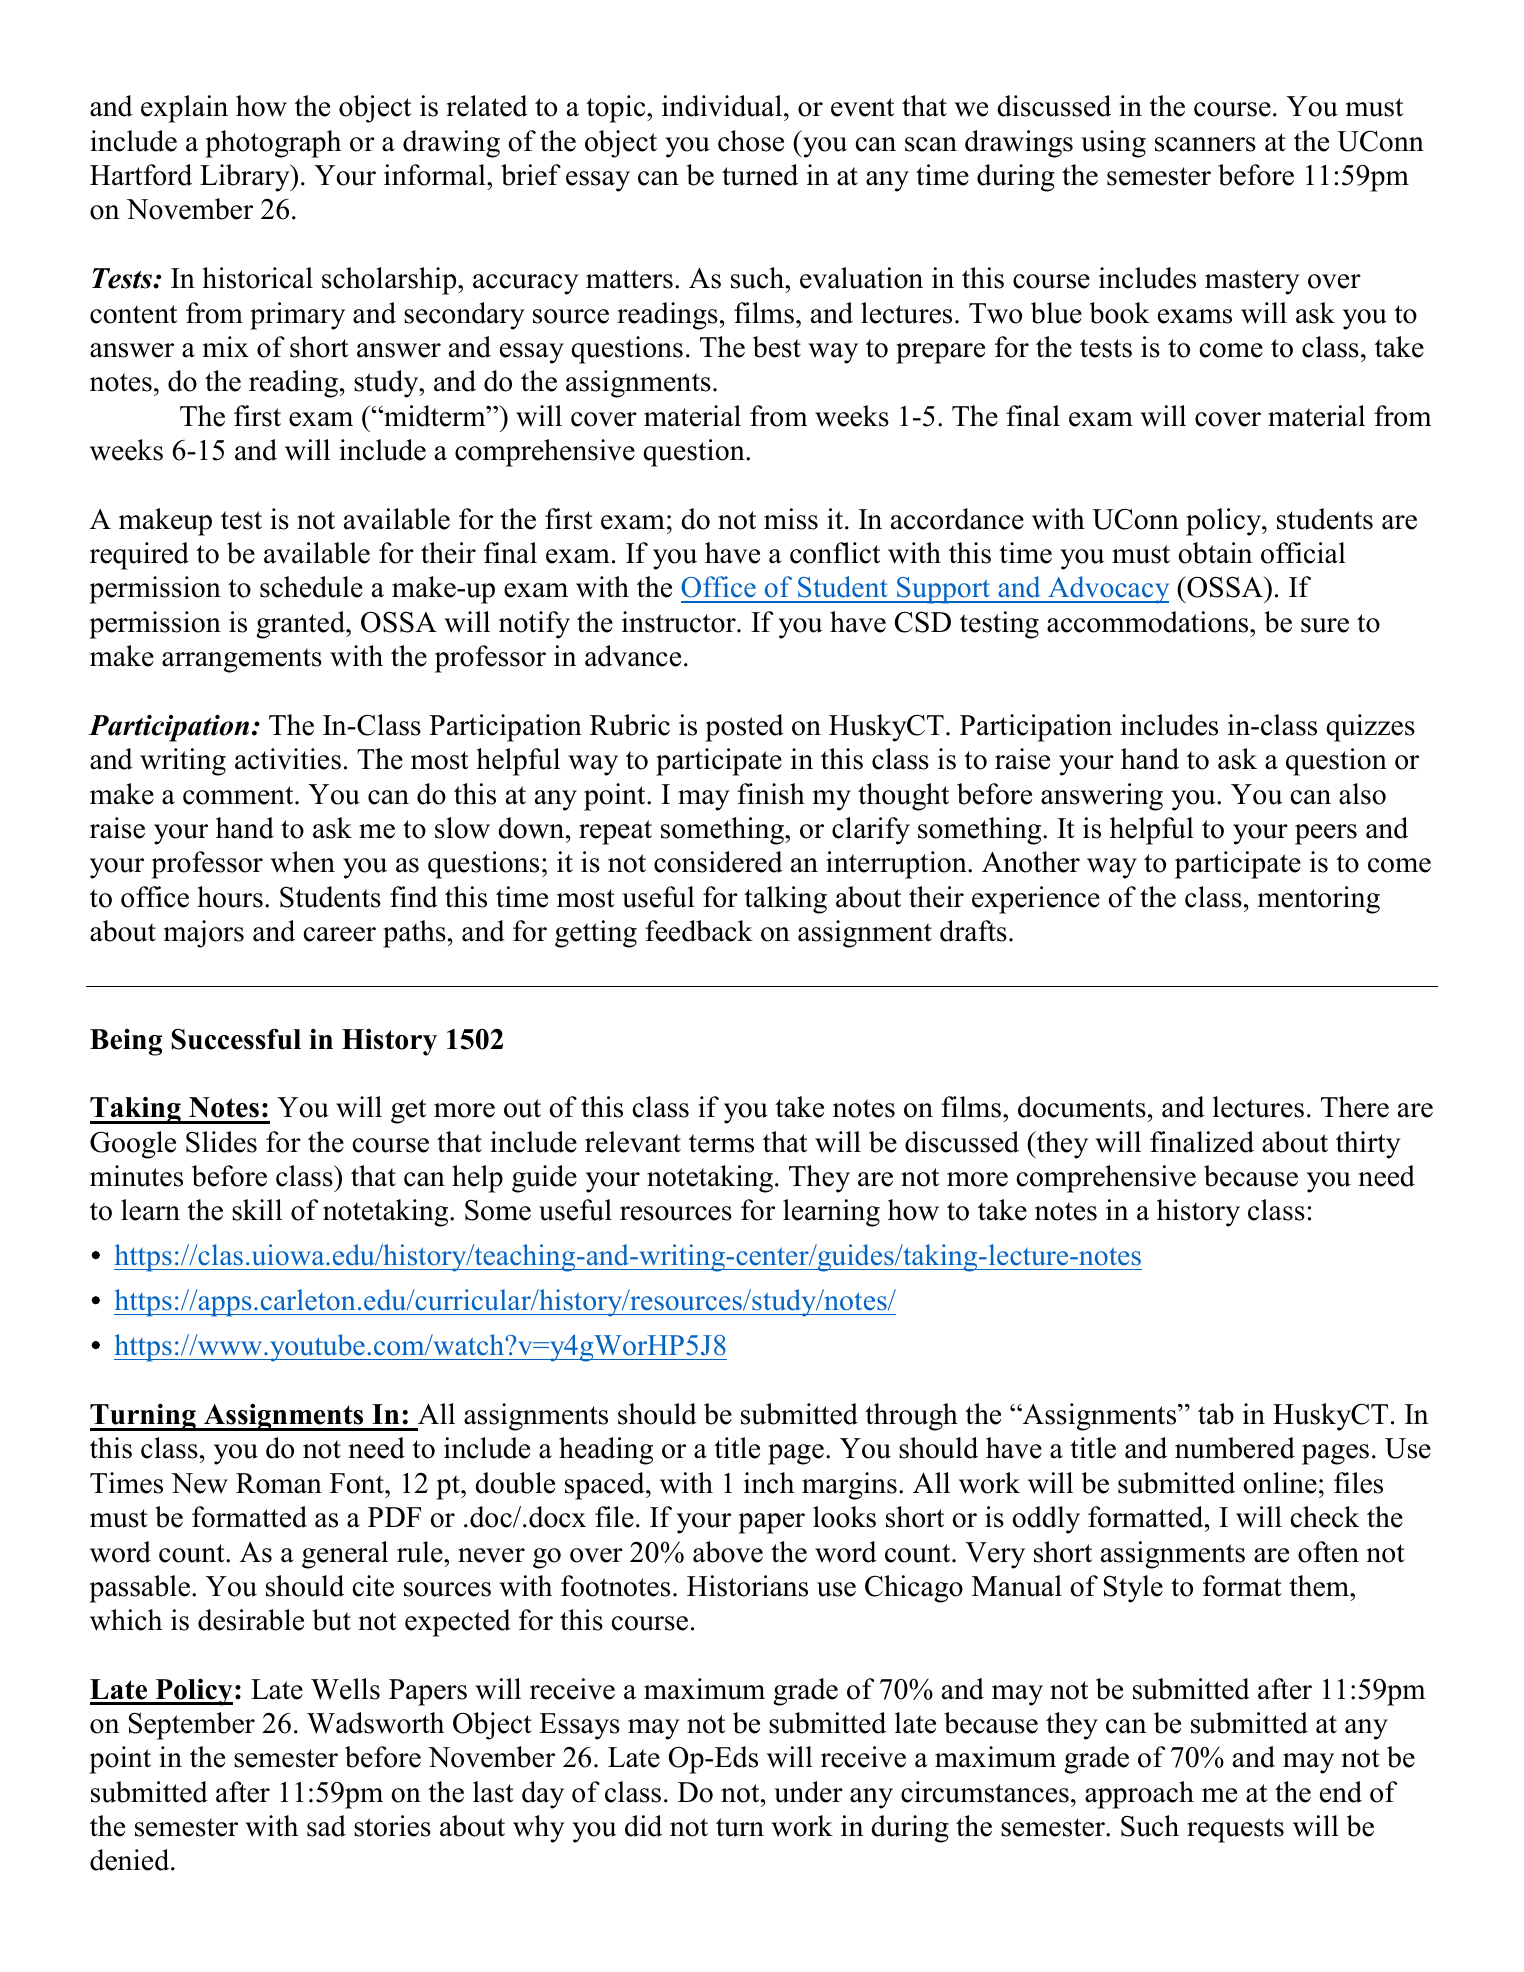 This image has width=1524, height=1972. I want to click on chose, so click(751, 141).
